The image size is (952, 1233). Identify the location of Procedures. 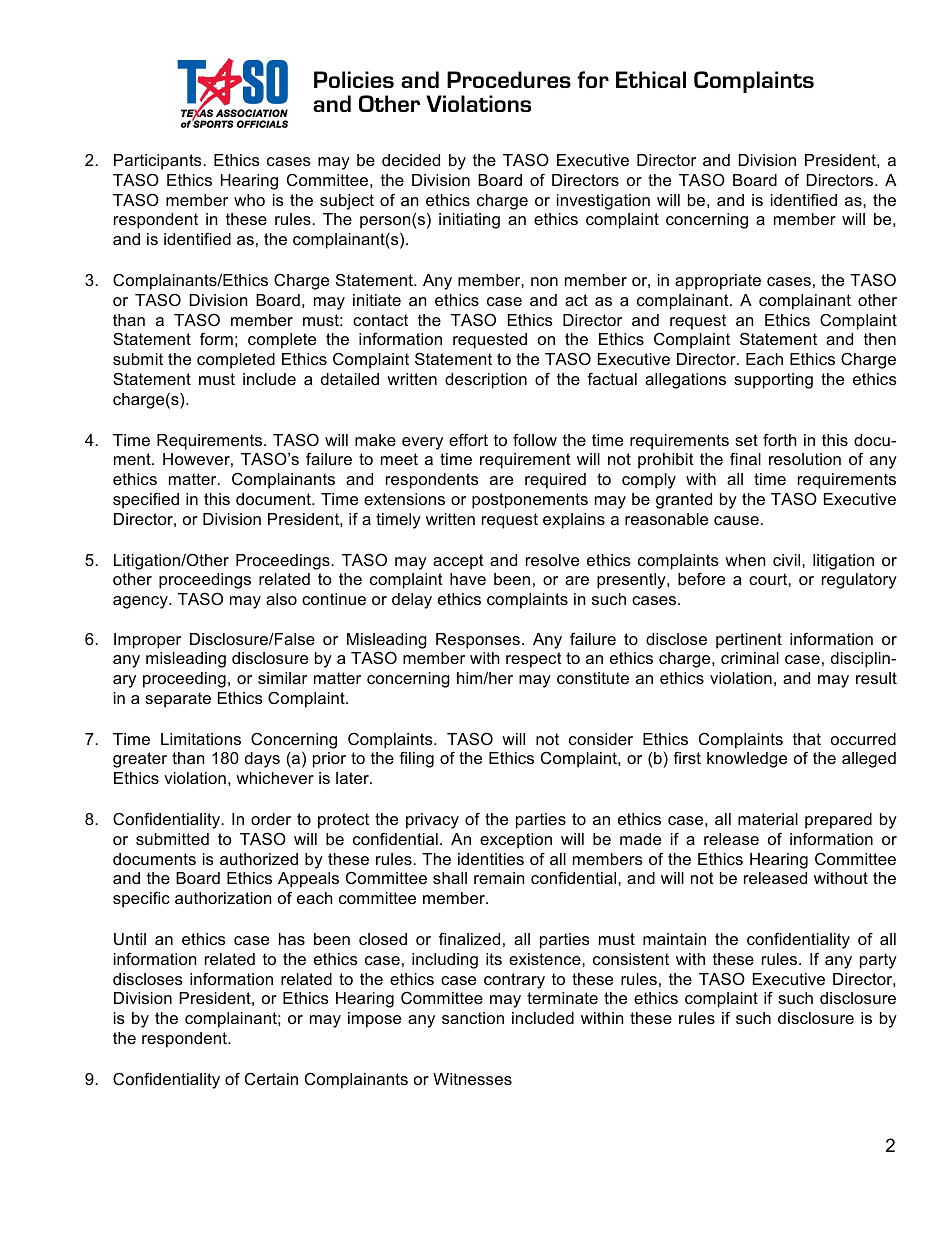
(509, 79).
